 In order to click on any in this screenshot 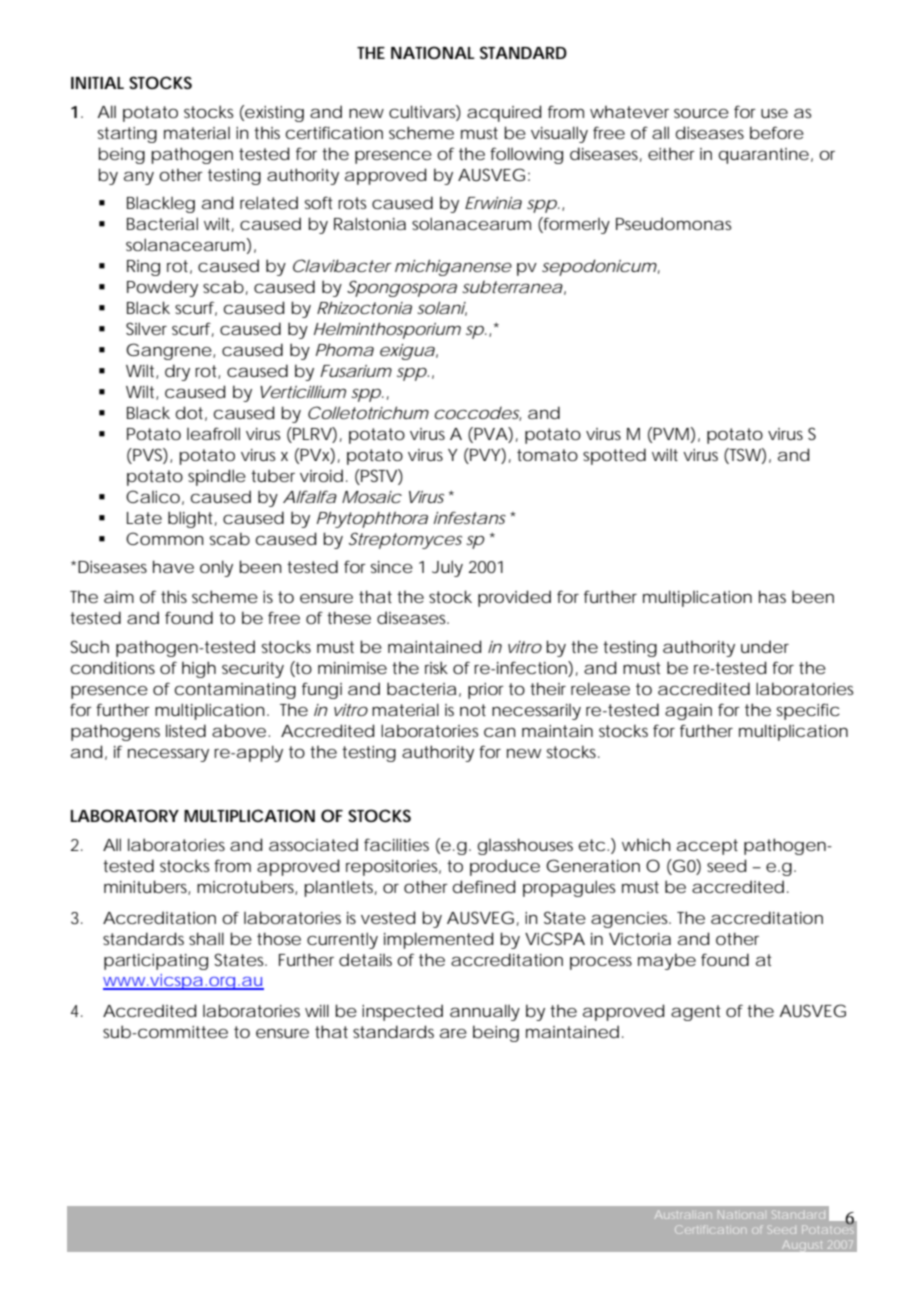, I will do `click(139, 178)`.
